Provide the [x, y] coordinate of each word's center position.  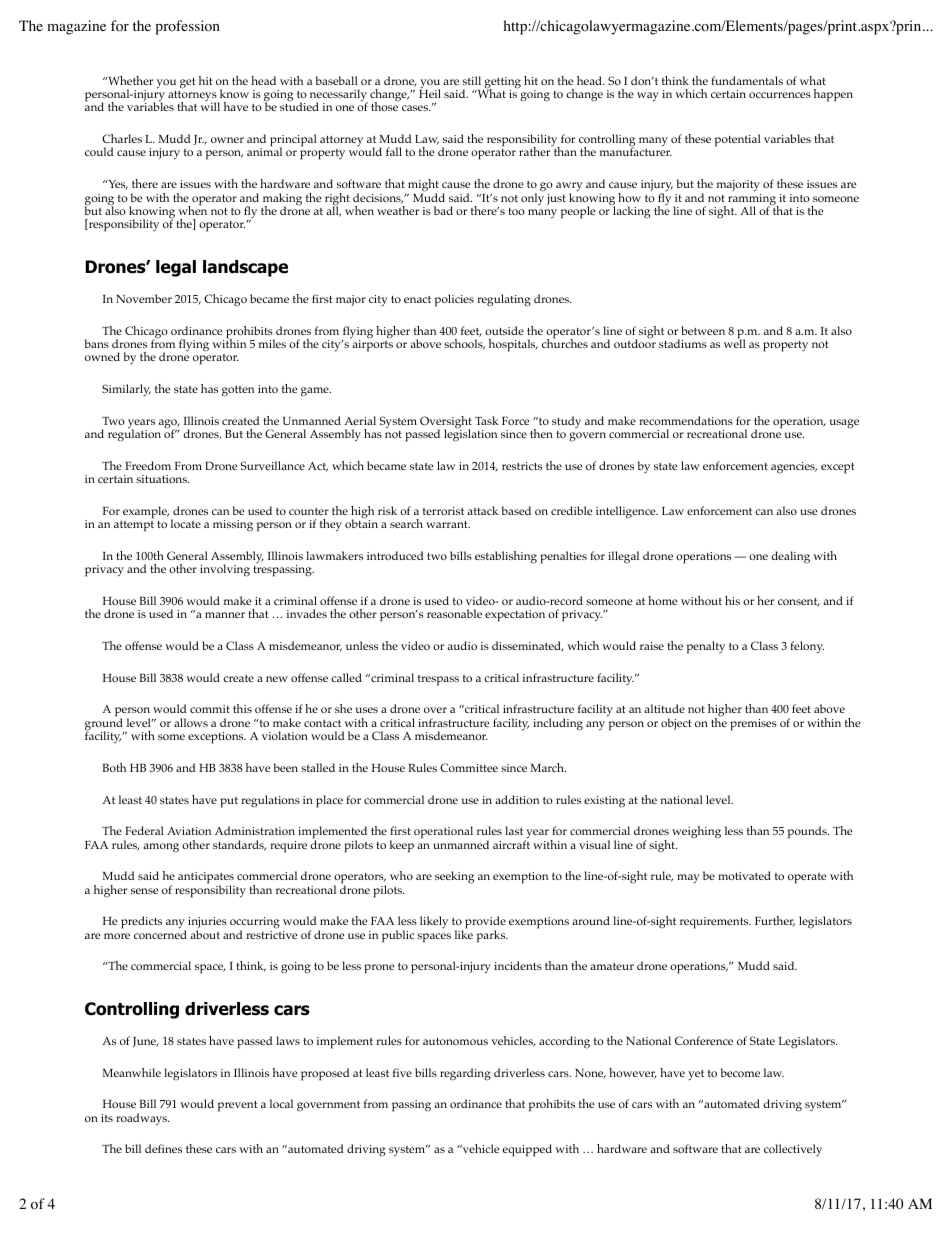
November [144, 298]
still [471, 80]
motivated [744, 875]
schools [464, 344]
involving [225, 570]
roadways [143, 1119]
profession [187, 27]
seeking [454, 877]
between [703, 330]
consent [799, 602]
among [161, 848]
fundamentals [747, 80]
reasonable [454, 613]
